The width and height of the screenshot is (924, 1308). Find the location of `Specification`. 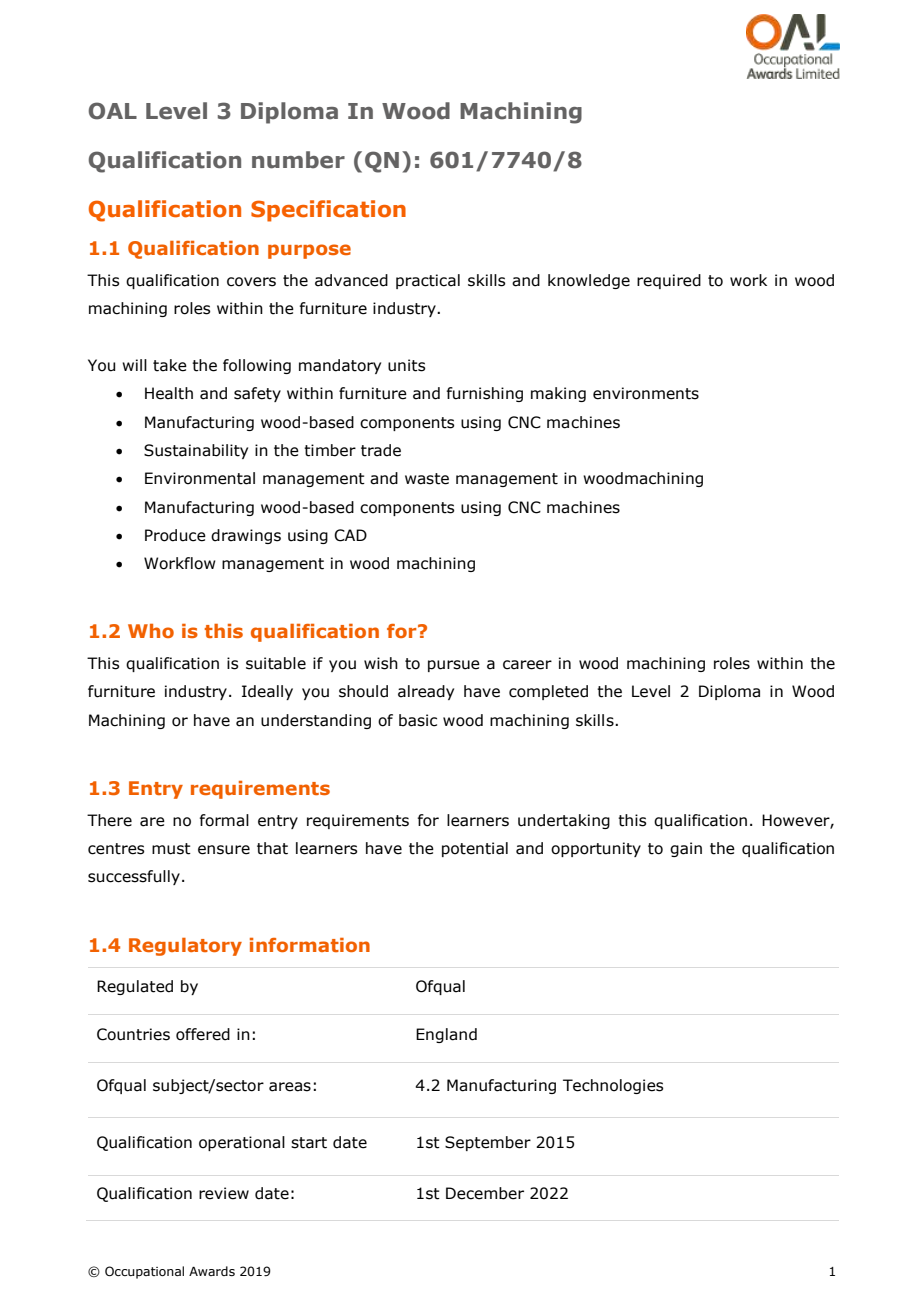

Specification is located at coordinates (328, 211).
